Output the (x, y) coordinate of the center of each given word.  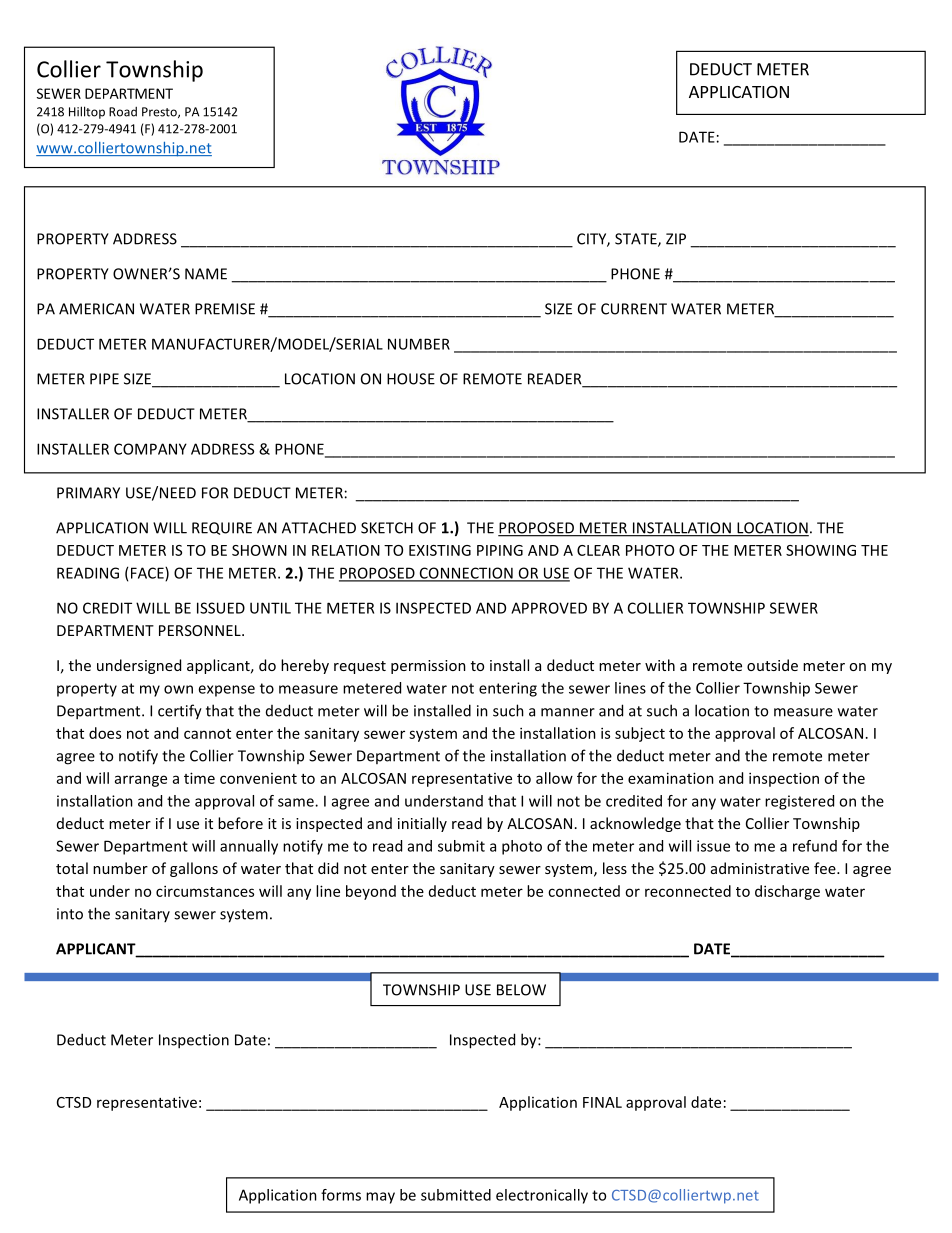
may (380, 1198)
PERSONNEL (201, 630)
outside (772, 665)
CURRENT (634, 309)
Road (123, 112)
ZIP (676, 239)
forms (341, 1195)
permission (428, 667)
